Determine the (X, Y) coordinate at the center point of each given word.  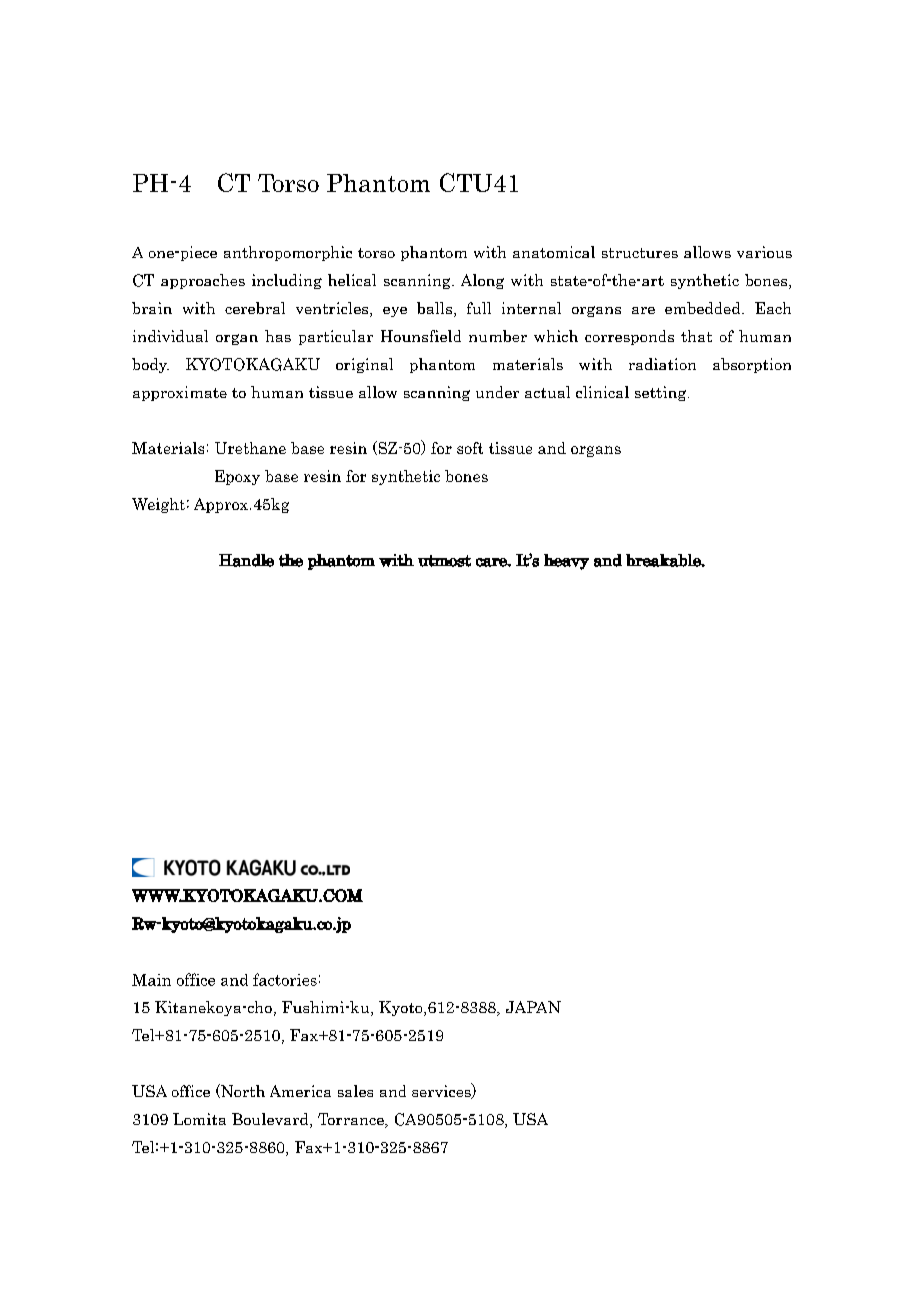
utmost (444, 561)
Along (482, 281)
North (242, 1091)
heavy (566, 562)
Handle (246, 560)
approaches (203, 281)
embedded (704, 308)
